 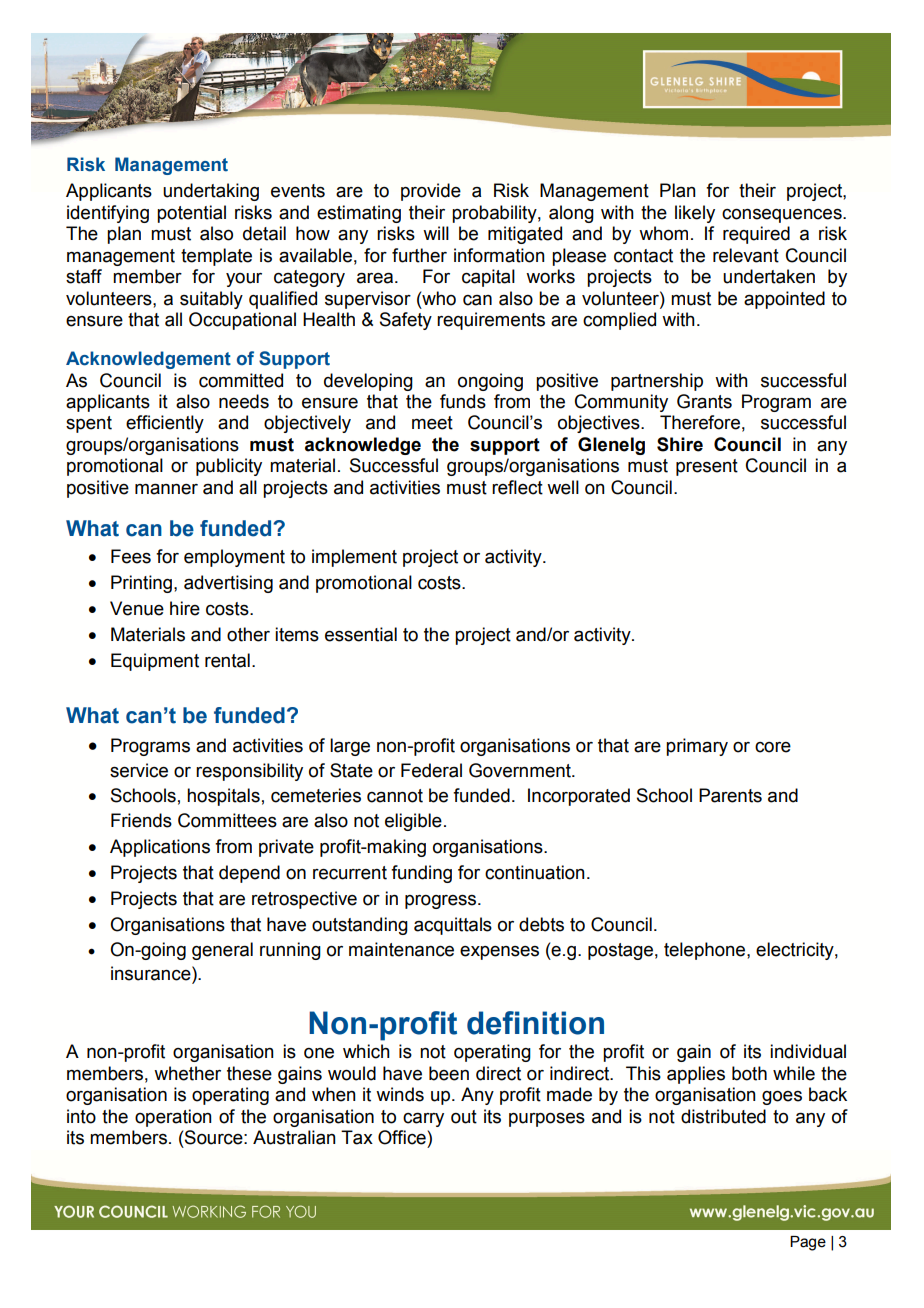 What do you see at coordinates (756, 235) in the document?
I see `required` at bounding box center [756, 235].
